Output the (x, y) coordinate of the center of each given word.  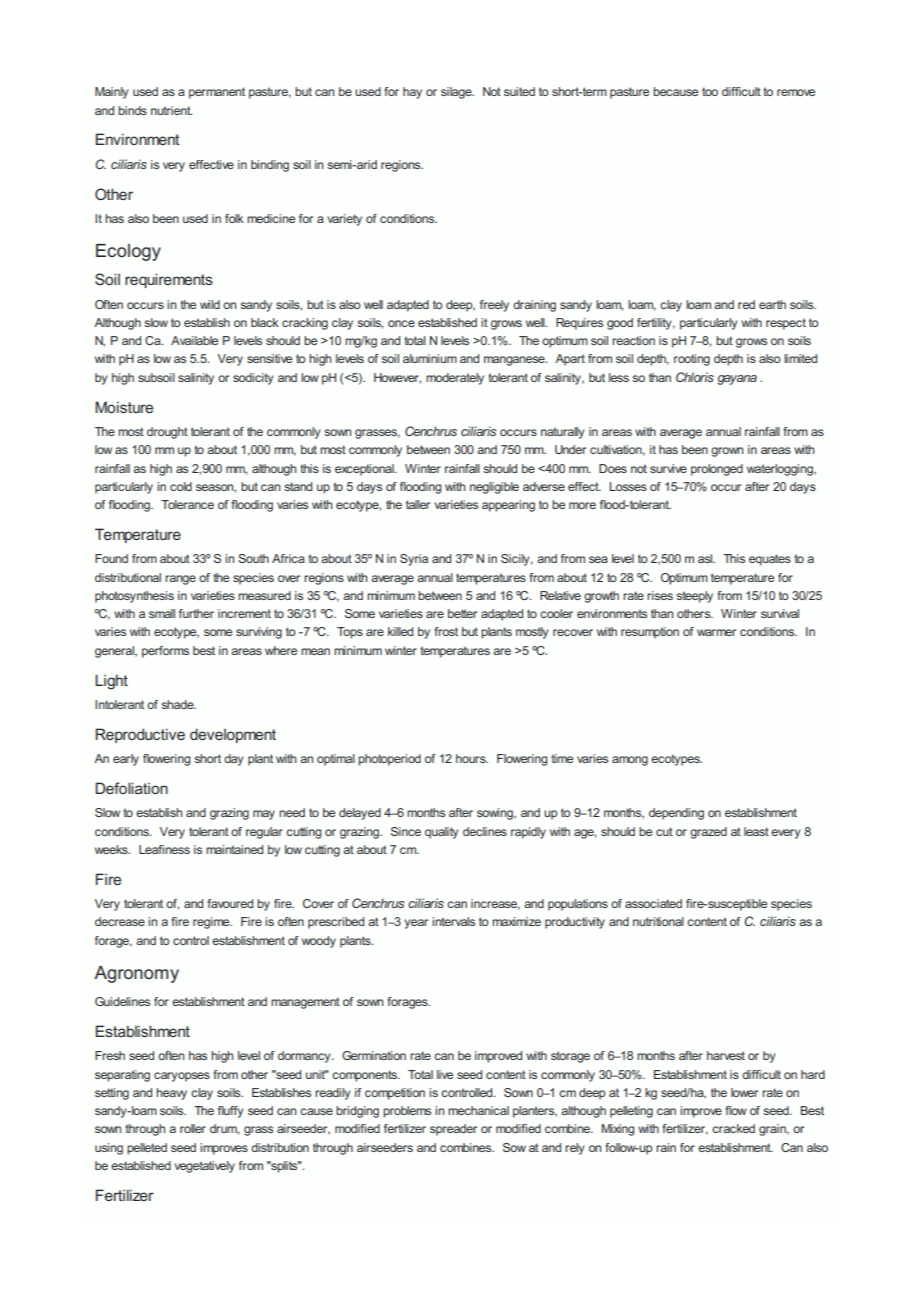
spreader (453, 1130)
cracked (733, 1128)
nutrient (171, 110)
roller (193, 1128)
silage (457, 93)
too (710, 91)
